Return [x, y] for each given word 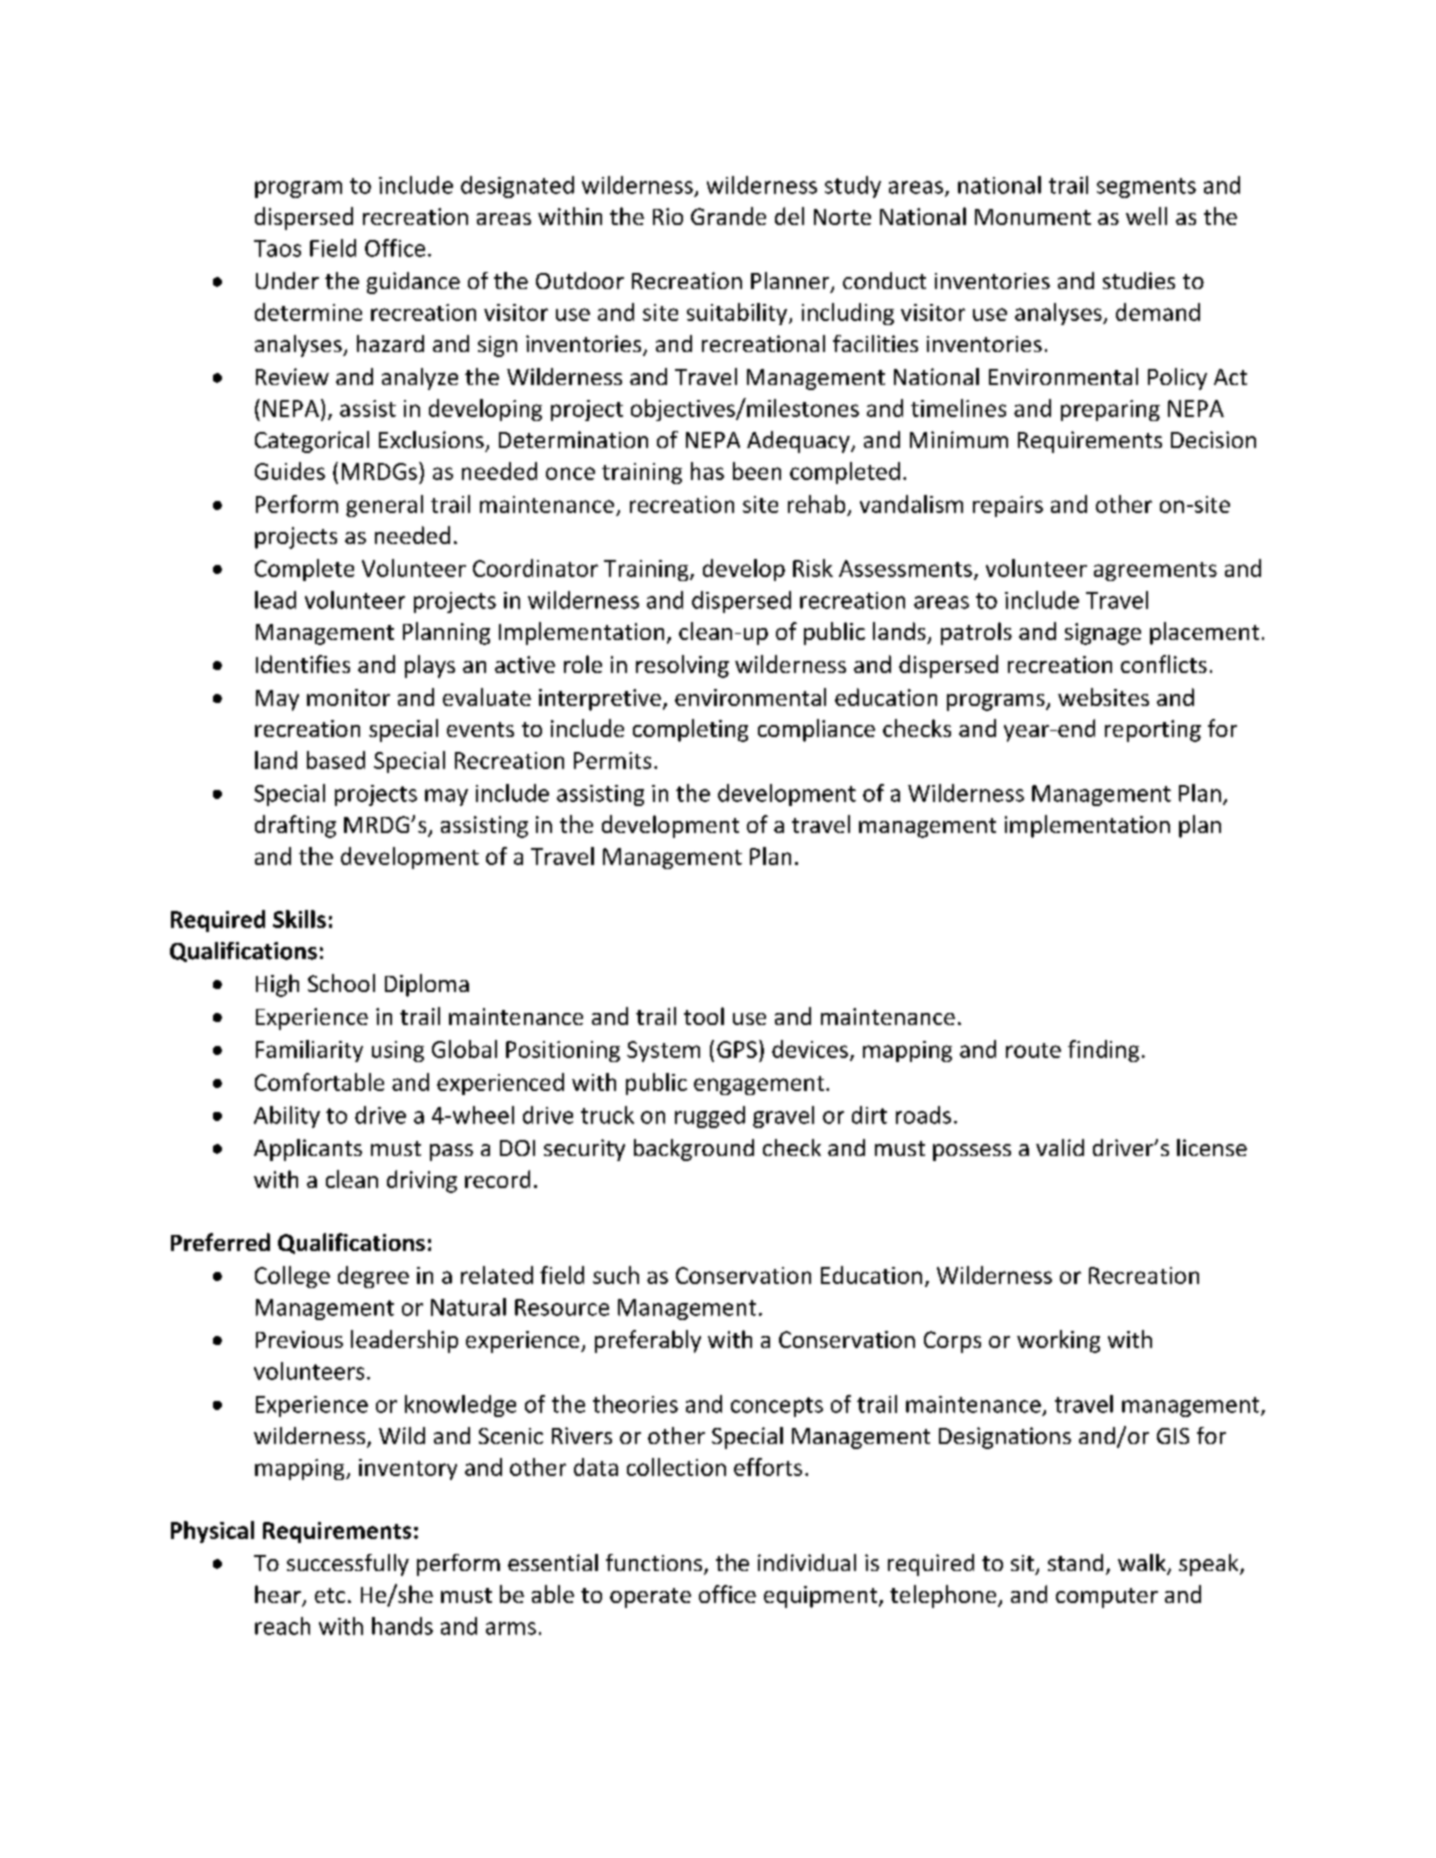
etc [330, 1595]
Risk [813, 568]
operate [650, 1598]
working [1058, 1341]
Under [287, 280]
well [1146, 216]
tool [704, 1016]
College [292, 1277]
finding [1103, 1051]
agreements [1155, 571]
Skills [299, 919]
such [616, 1275]
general [384, 506]
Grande [728, 216]
